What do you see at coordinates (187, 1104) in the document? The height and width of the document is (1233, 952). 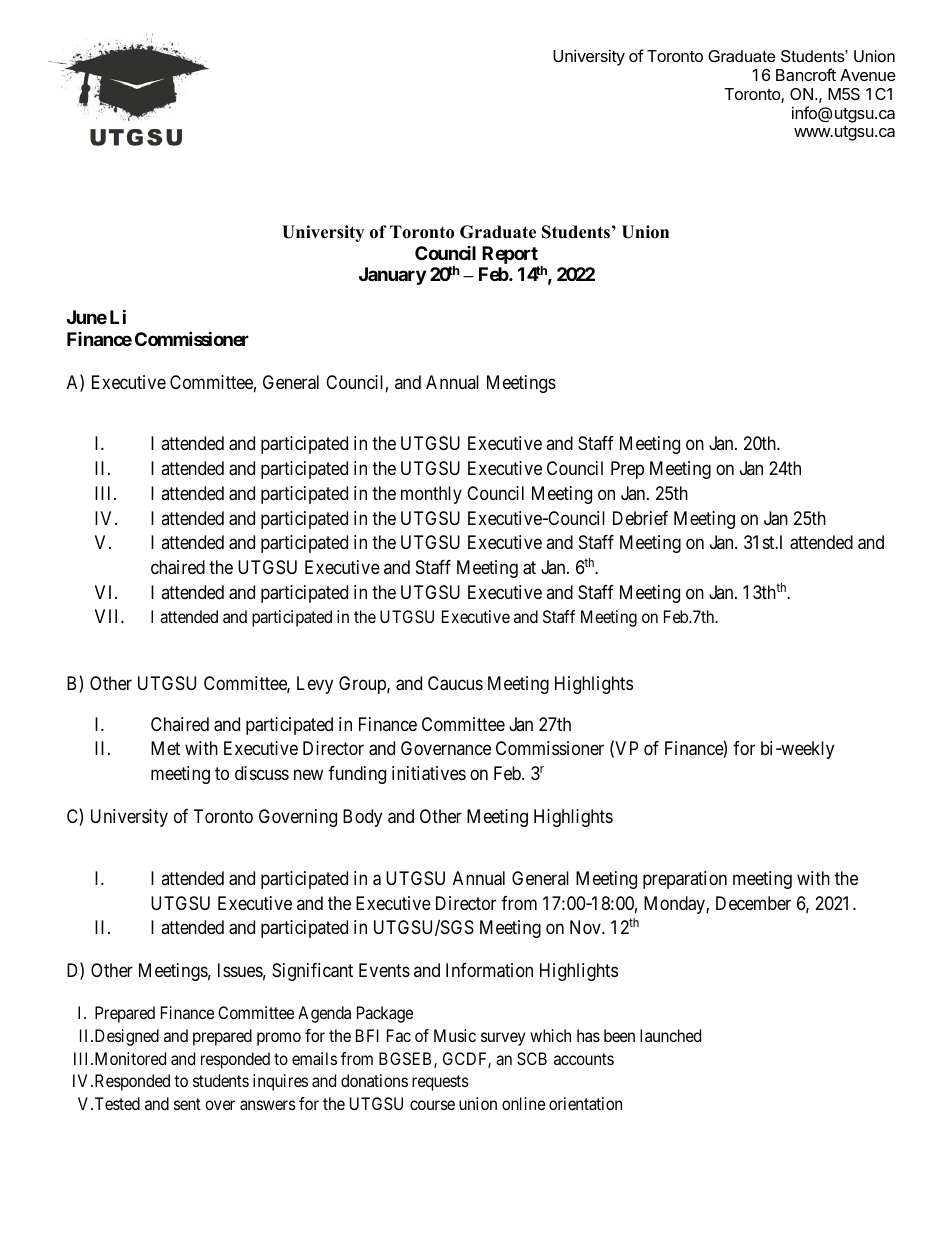 I see `sent` at bounding box center [187, 1104].
